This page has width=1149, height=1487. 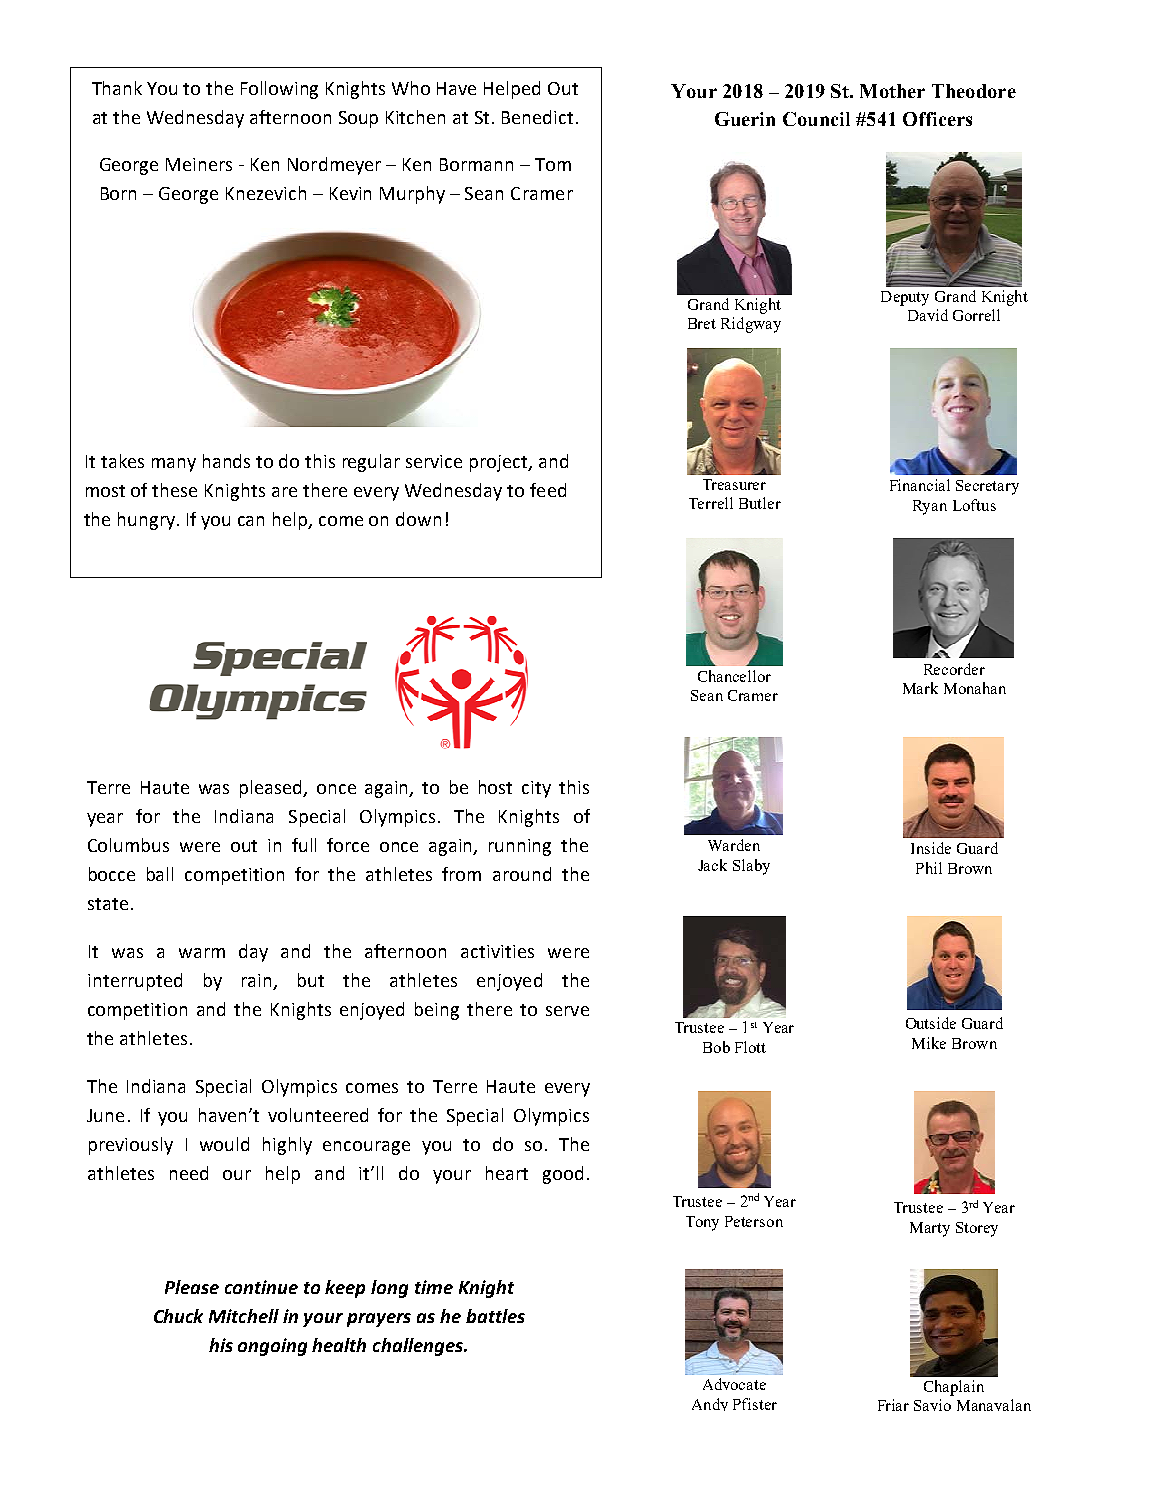 What do you see at coordinates (495, 1316) in the page?
I see `battles` at bounding box center [495, 1316].
